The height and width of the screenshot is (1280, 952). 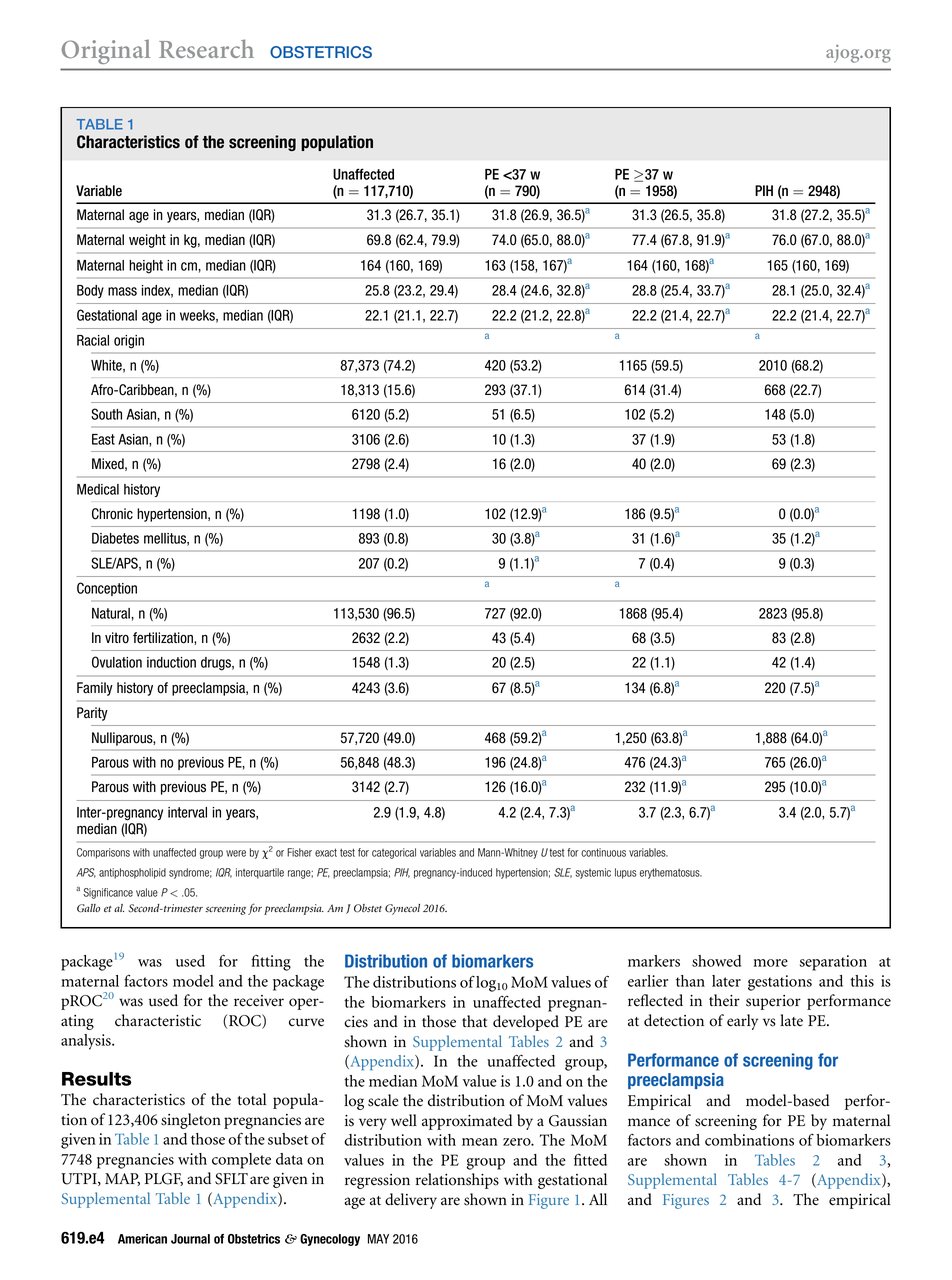 I want to click on Chronic, so click(x=112, y=514).
